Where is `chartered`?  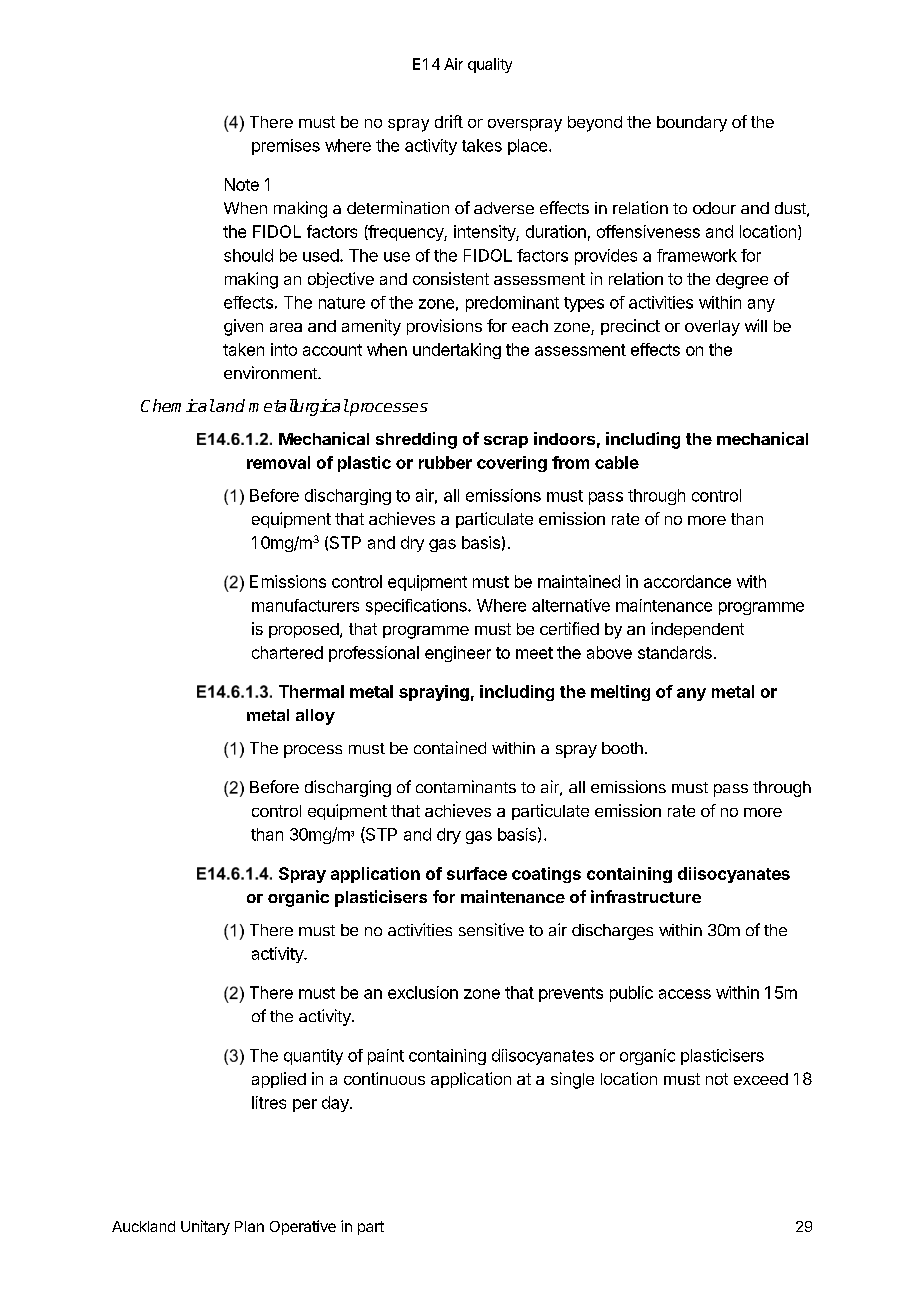 chartered is located at coordinates (287, 652).
